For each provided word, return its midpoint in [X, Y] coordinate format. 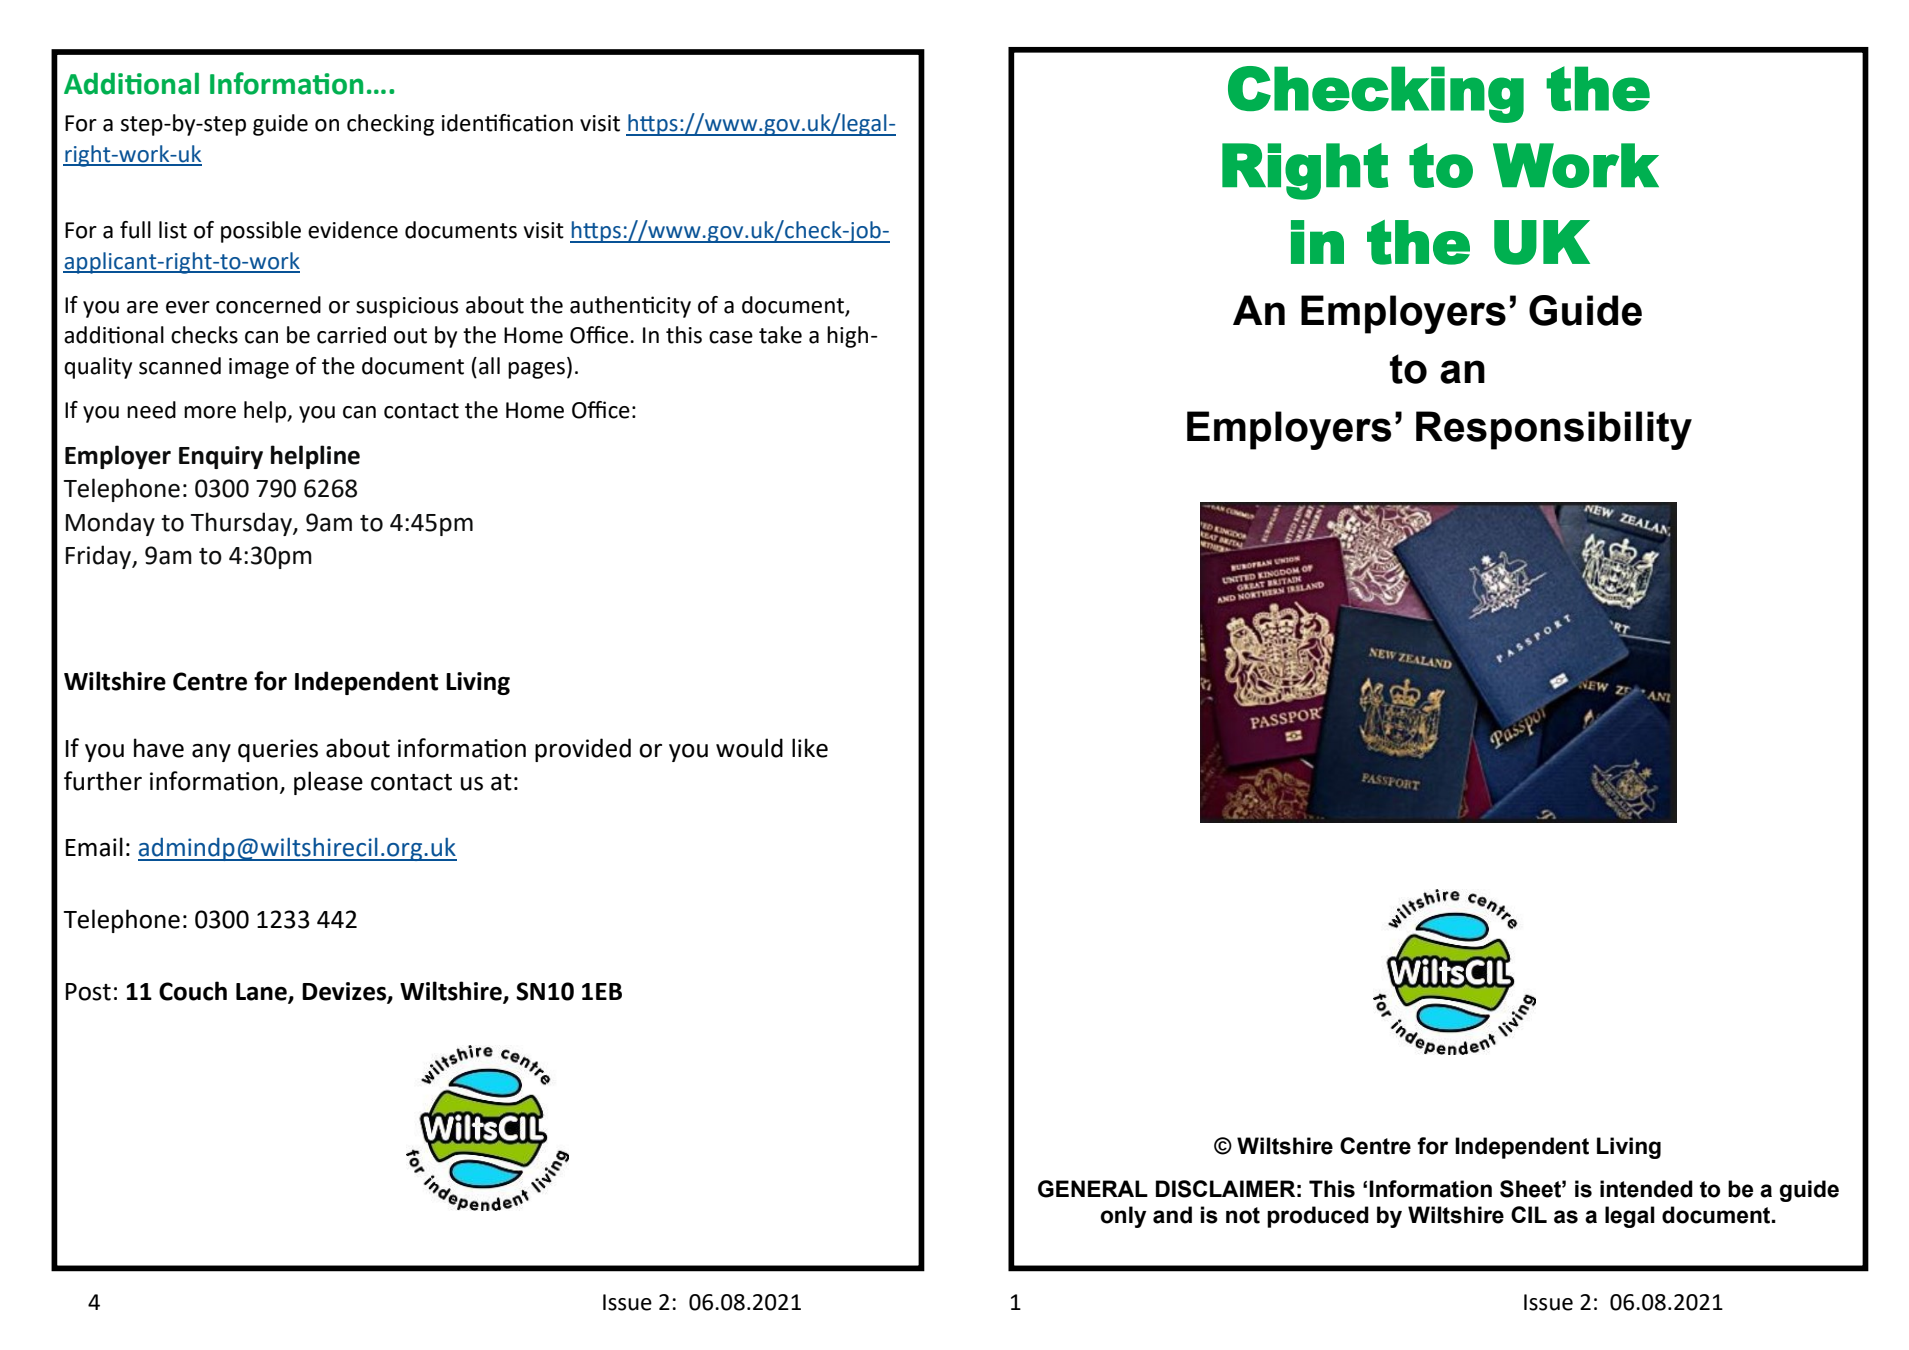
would [749, 748]
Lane [262, 993]
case [731, 337]
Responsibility [1554, 430]
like [810, 748]
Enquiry [221, 457]
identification [507, 123]
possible [261, 232]
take [780, 335]
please [328, 783]
